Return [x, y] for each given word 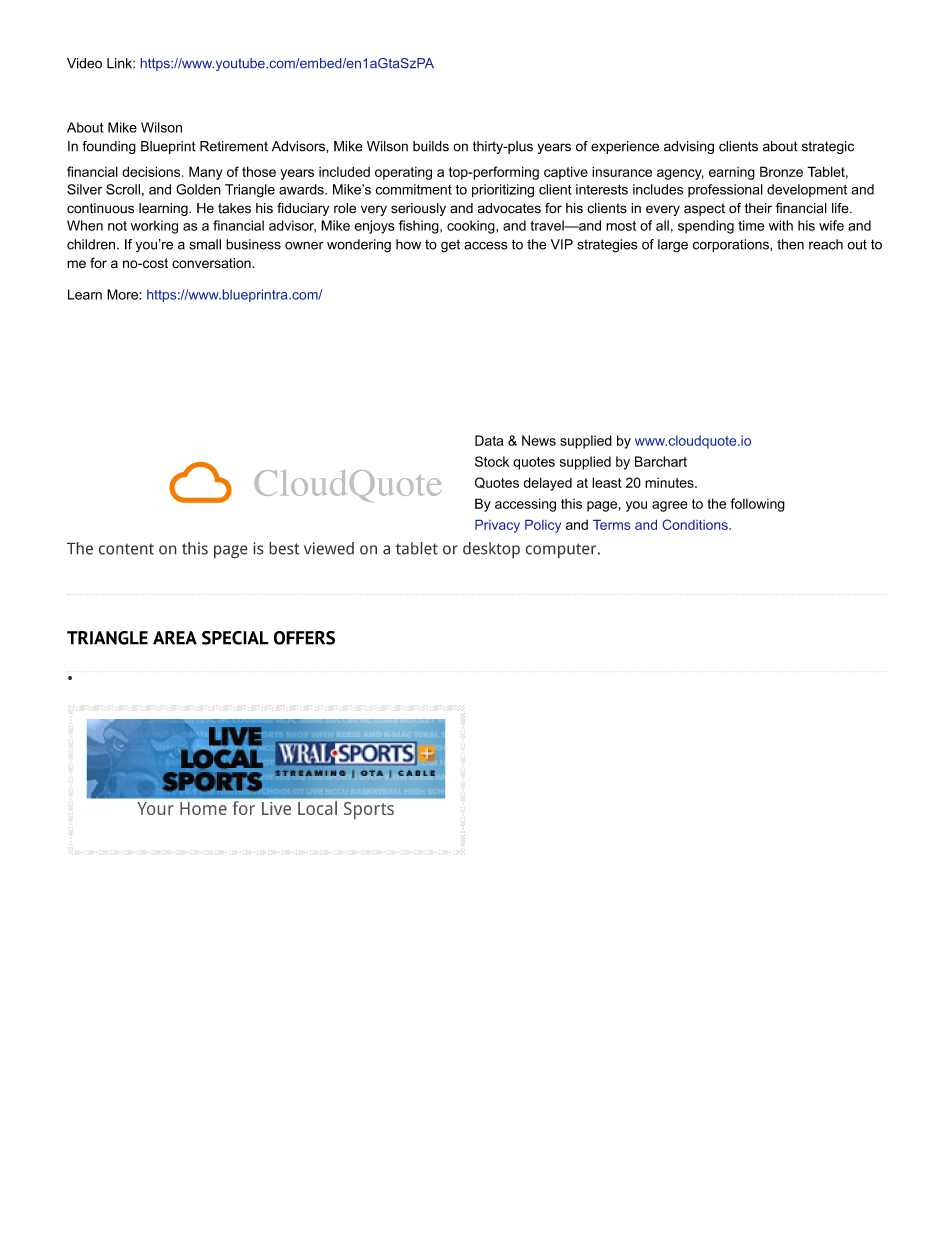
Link [120, 63]
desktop [491, 550]
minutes [670, 483]
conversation [212, 263]
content [126, 549]
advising [689, 147]
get [450, 246]
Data [489, 440]
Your [155, 808]
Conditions [696, 524]
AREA [175, 638]
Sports [369, 810]
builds [431, 146]
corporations [732, 245]
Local [317, 808]
